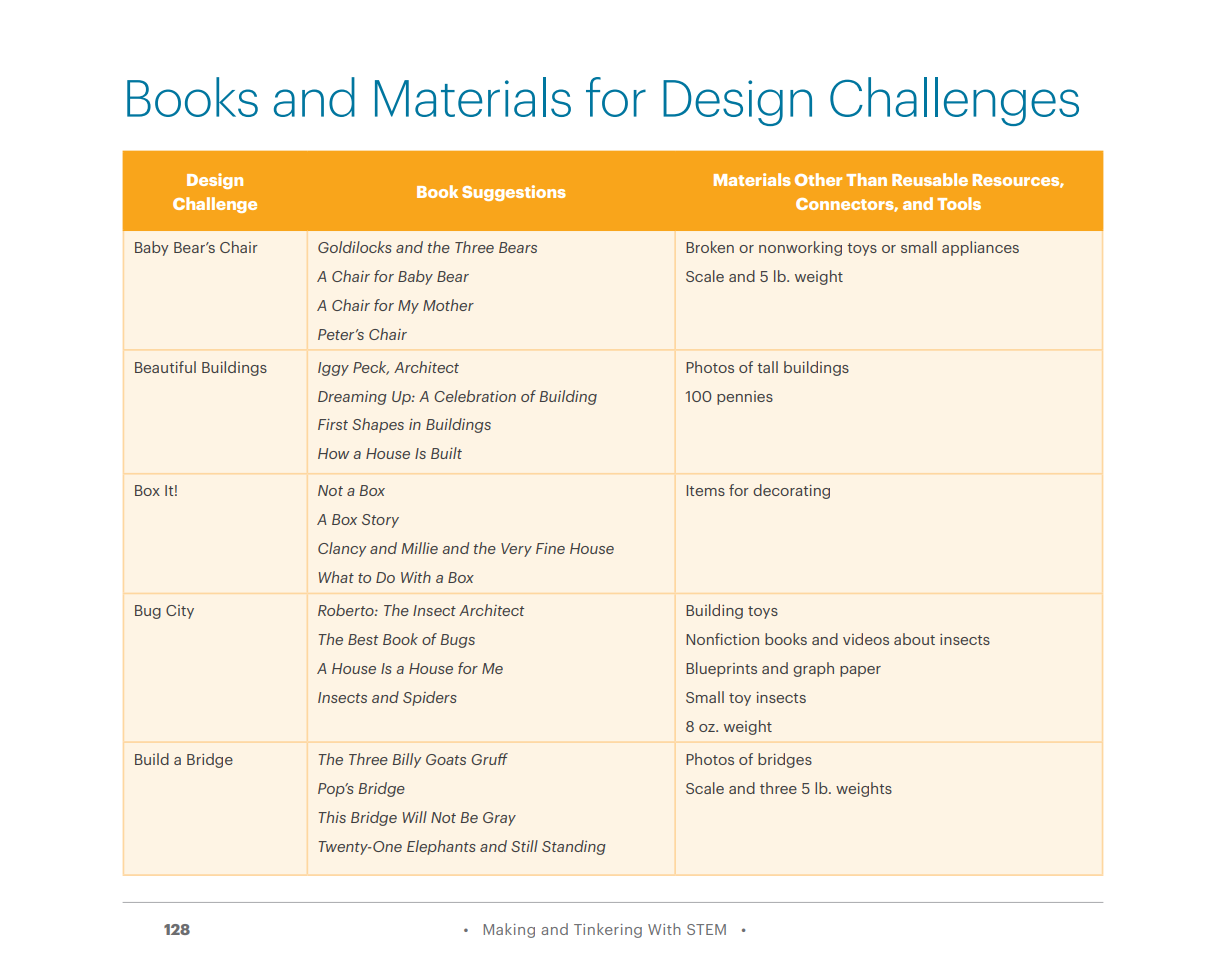 The width and height of the image is (1226, 980). What do you see at coordinates (706, 929) in the image?
I see `STEM` at bounding box center [706, 929].
